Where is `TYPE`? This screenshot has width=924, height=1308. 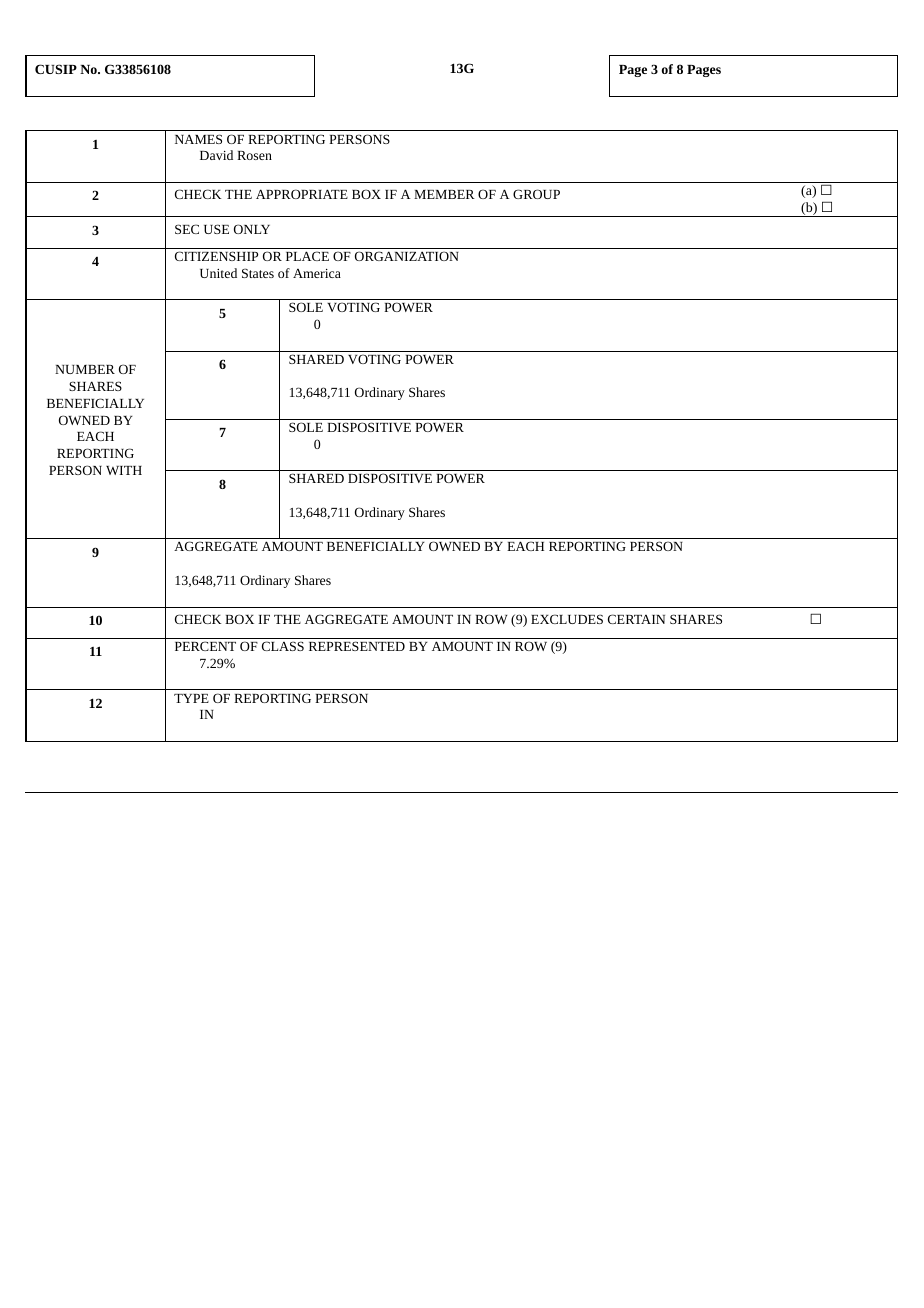
TYPE is located at coordinates (191, 698).
